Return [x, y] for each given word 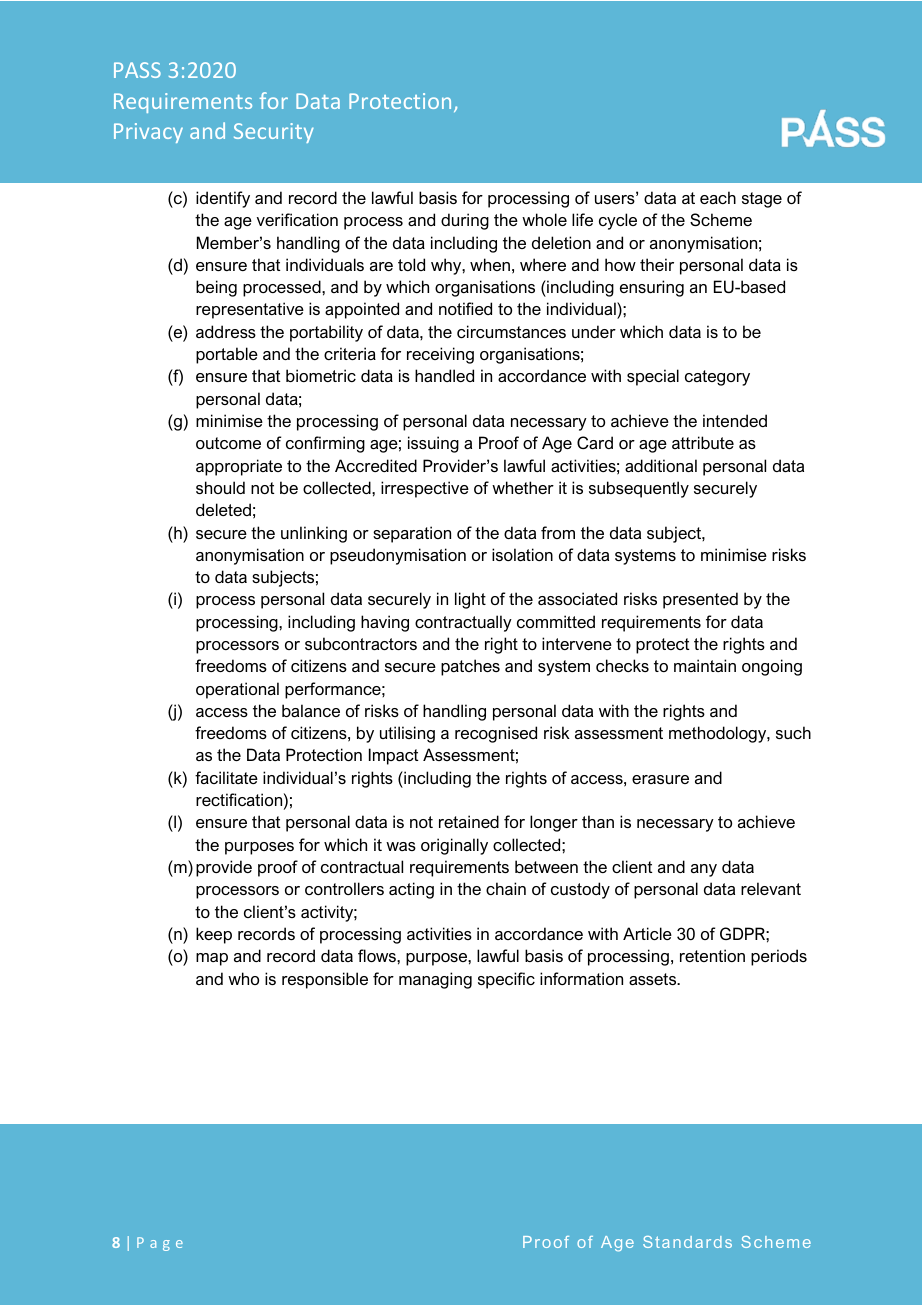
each [718, 197]
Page [160, 1244]
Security [274, 133]
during [465, 221]
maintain [705, 665]
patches [470, 667]
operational [237, 690]
